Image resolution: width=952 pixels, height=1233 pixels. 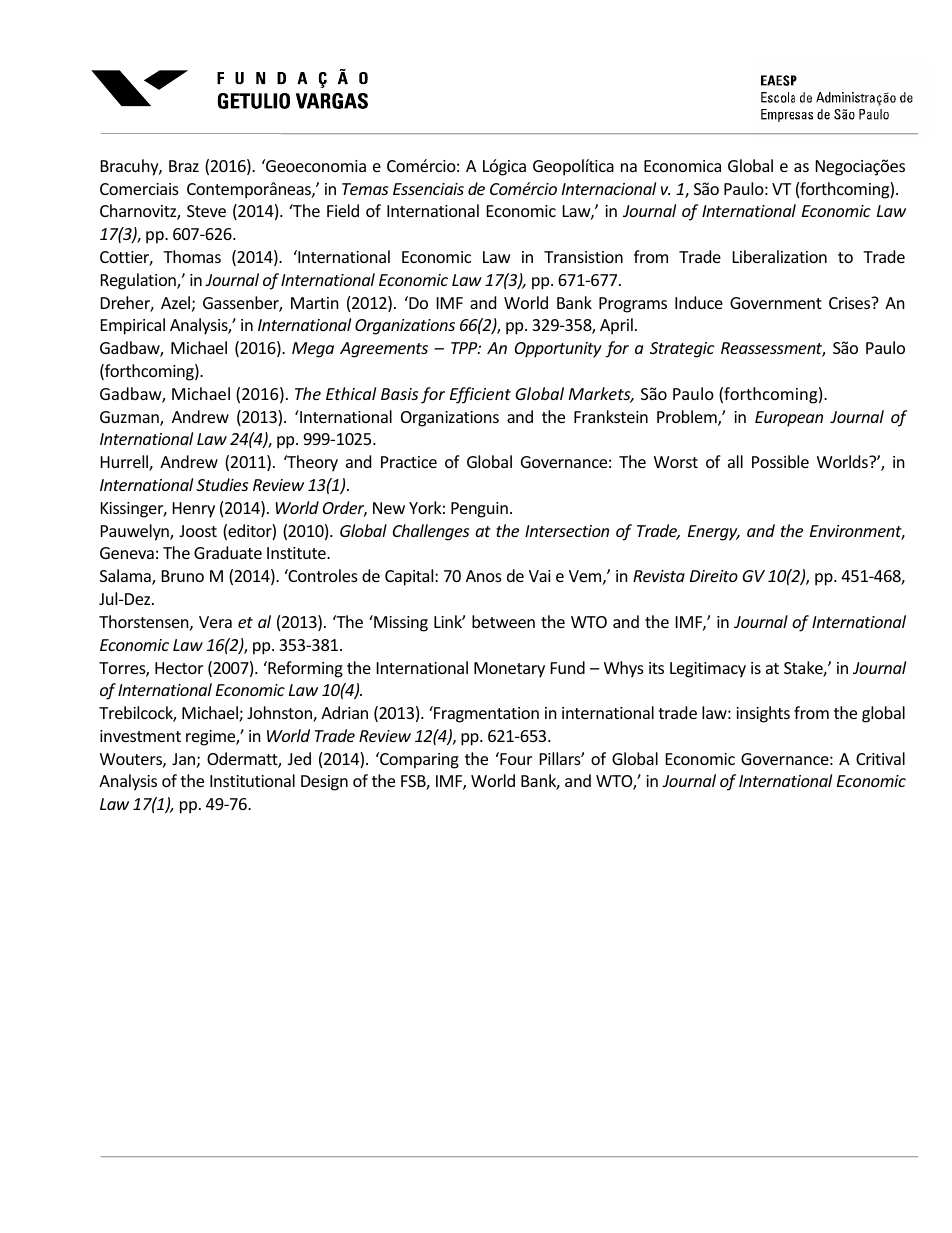 What do you see at coordinates (780, 461) in the screenshot?
I see `Possible` at bounding box center [780, 461].
